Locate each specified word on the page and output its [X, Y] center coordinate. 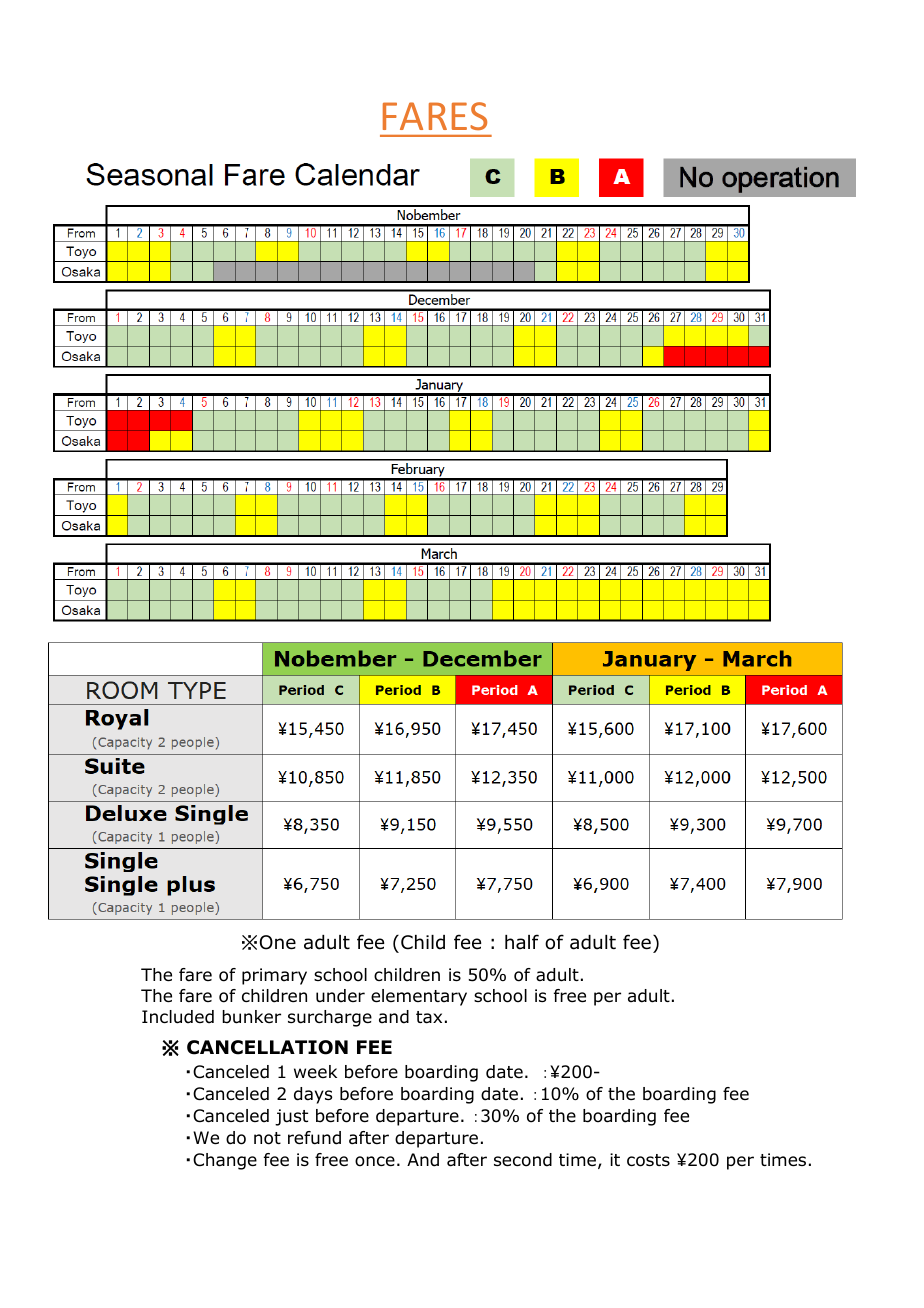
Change [225, 1161]
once [375, 1161]
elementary [419, 997]
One [278, 942]
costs [648, 1160]
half [522, 942]
